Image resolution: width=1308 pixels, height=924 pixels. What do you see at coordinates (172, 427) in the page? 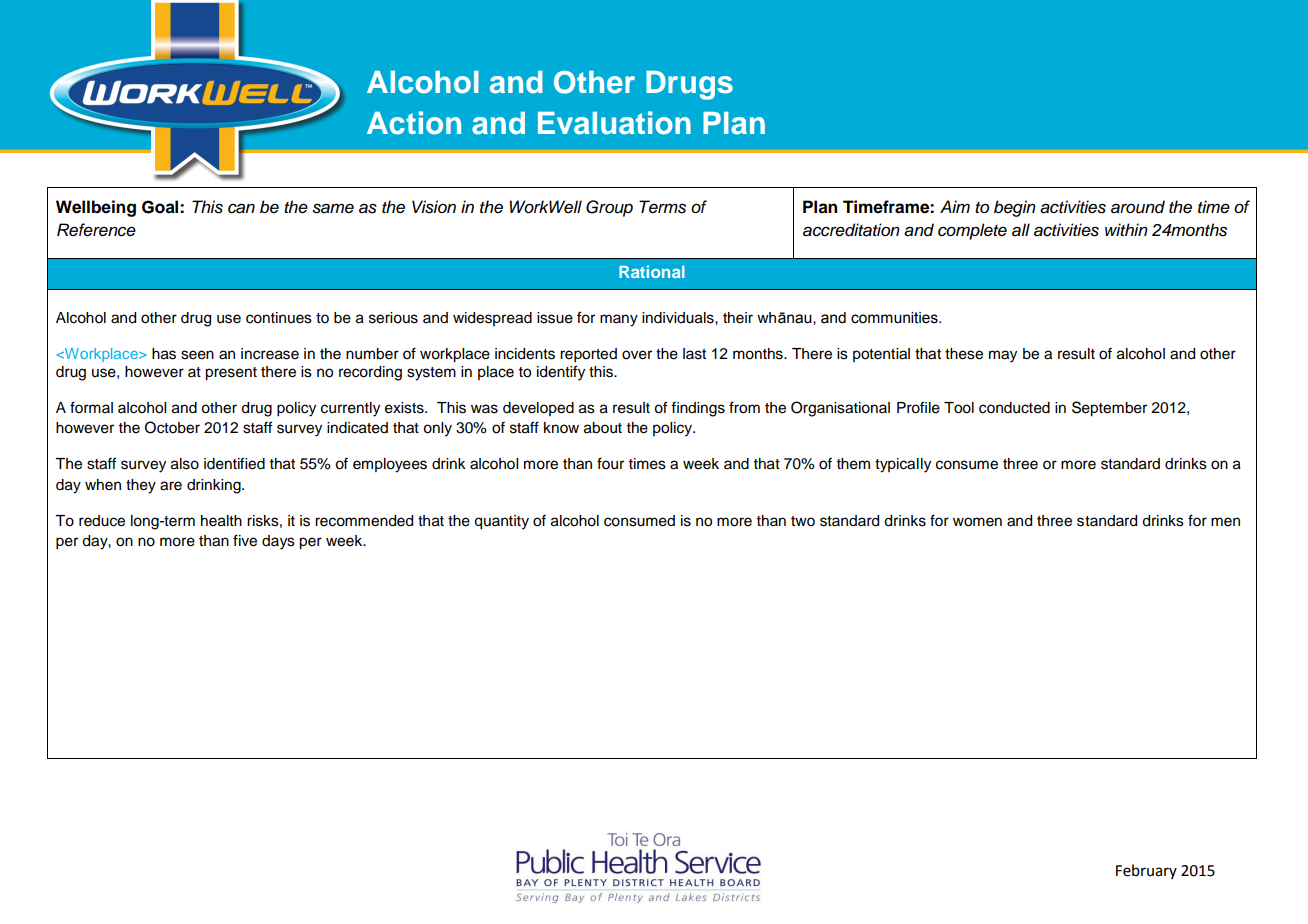
I see `October` at bounding box center [172, 427].
